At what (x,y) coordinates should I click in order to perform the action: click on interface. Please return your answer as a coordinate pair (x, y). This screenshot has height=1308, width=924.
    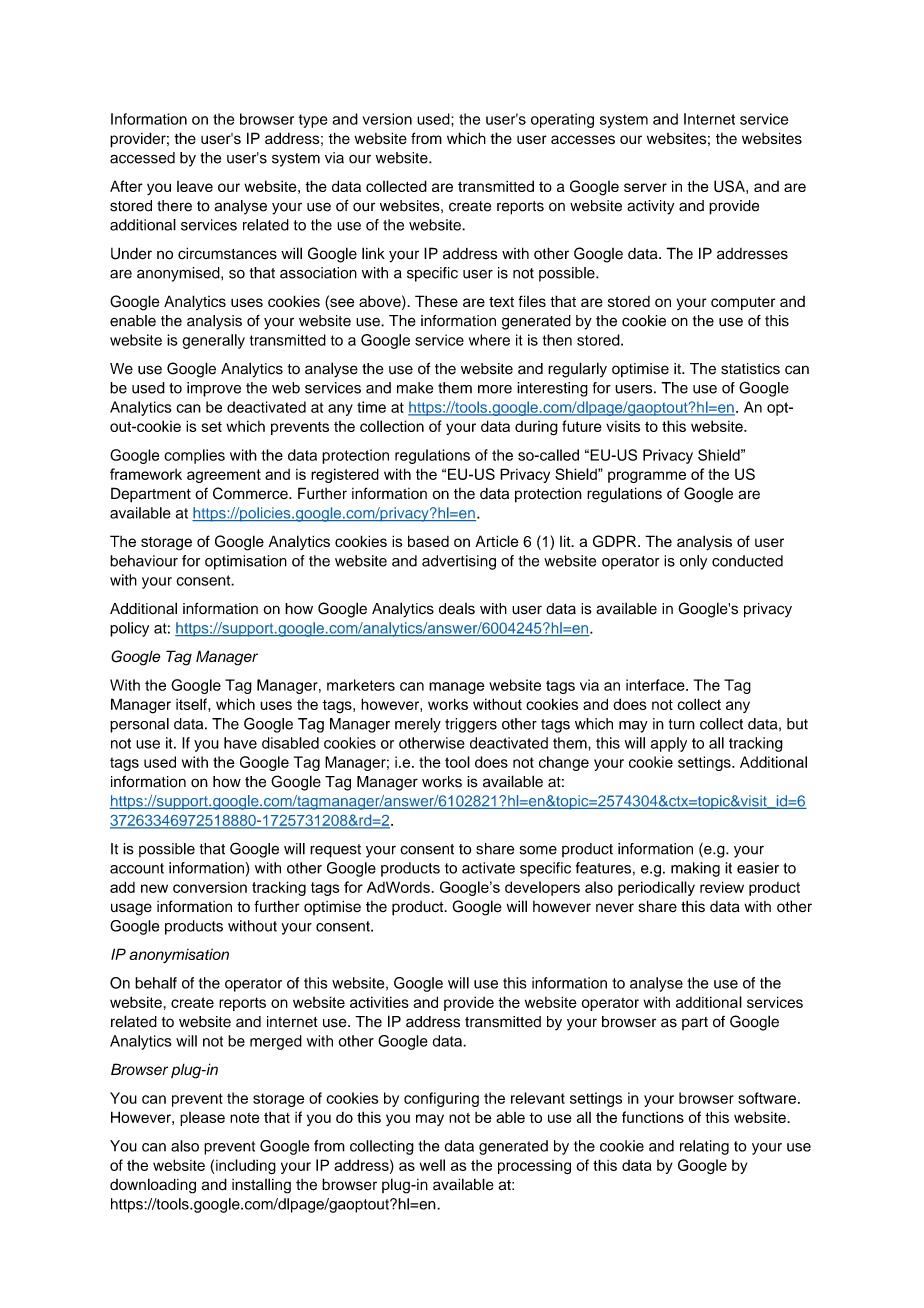
    Looking at the image, I should click on (656, 685).
